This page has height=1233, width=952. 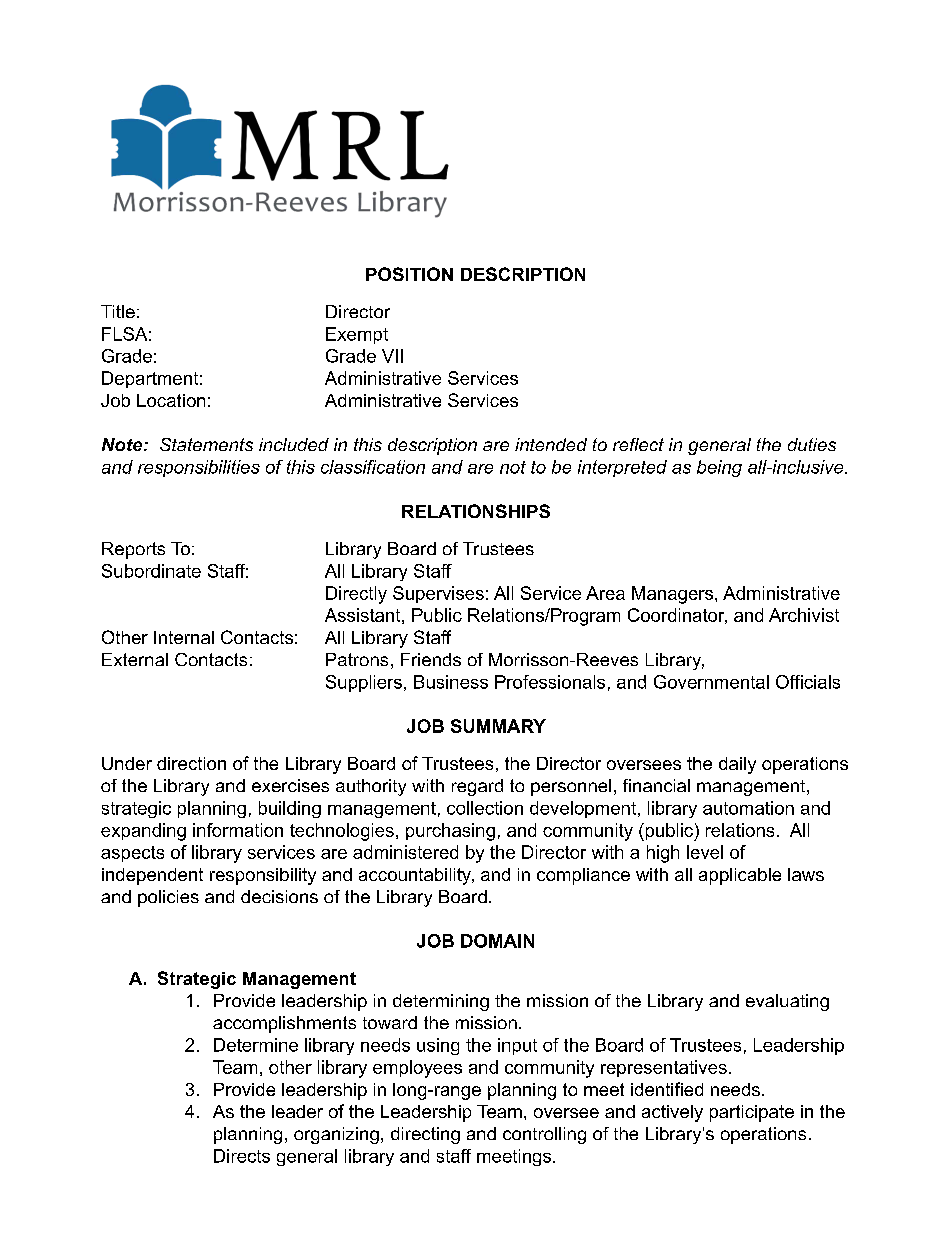 I want to click on level, so click(x=705, y=852).
